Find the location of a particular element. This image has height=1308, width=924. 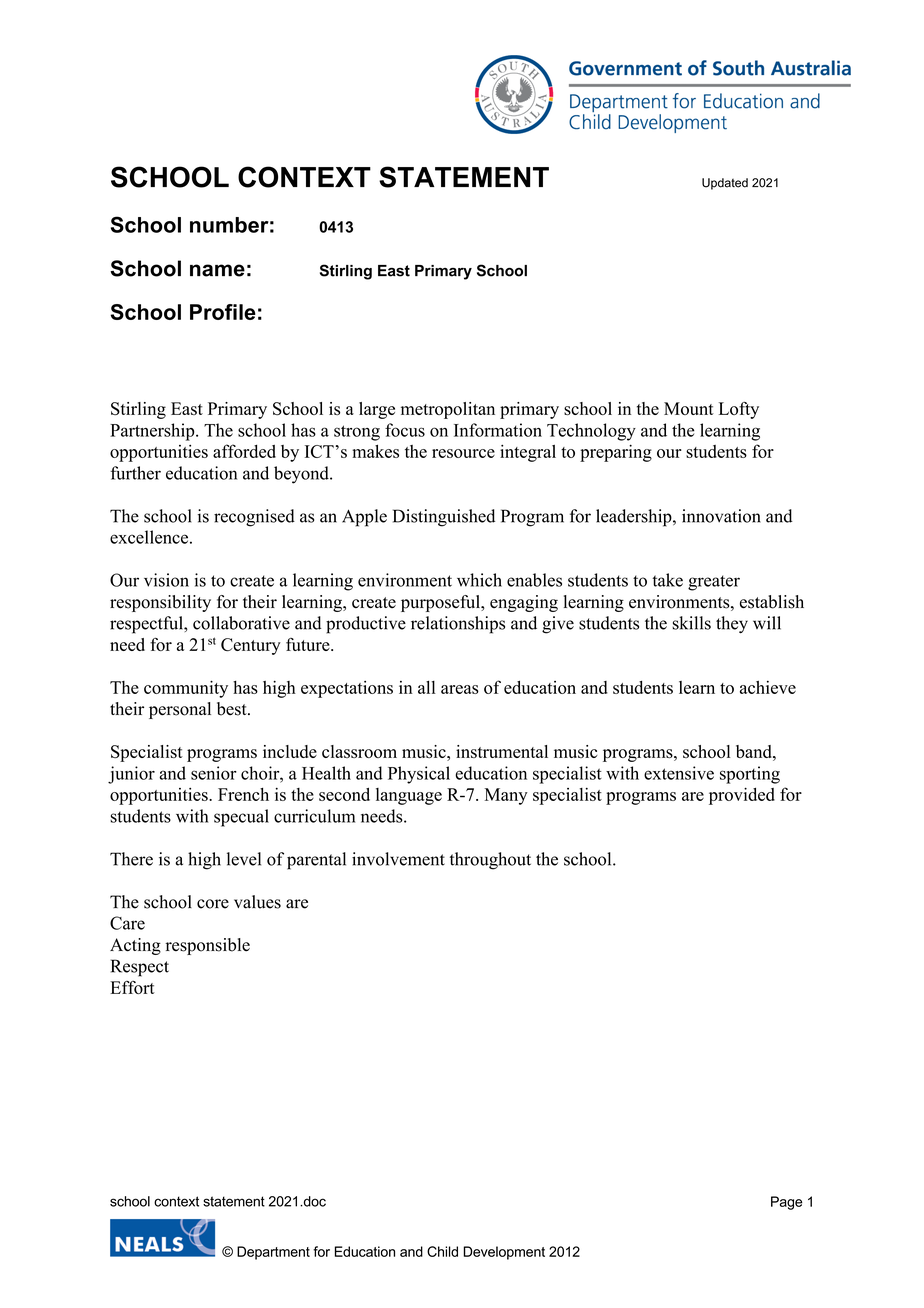

personal is located at coordinates (180, 710).
